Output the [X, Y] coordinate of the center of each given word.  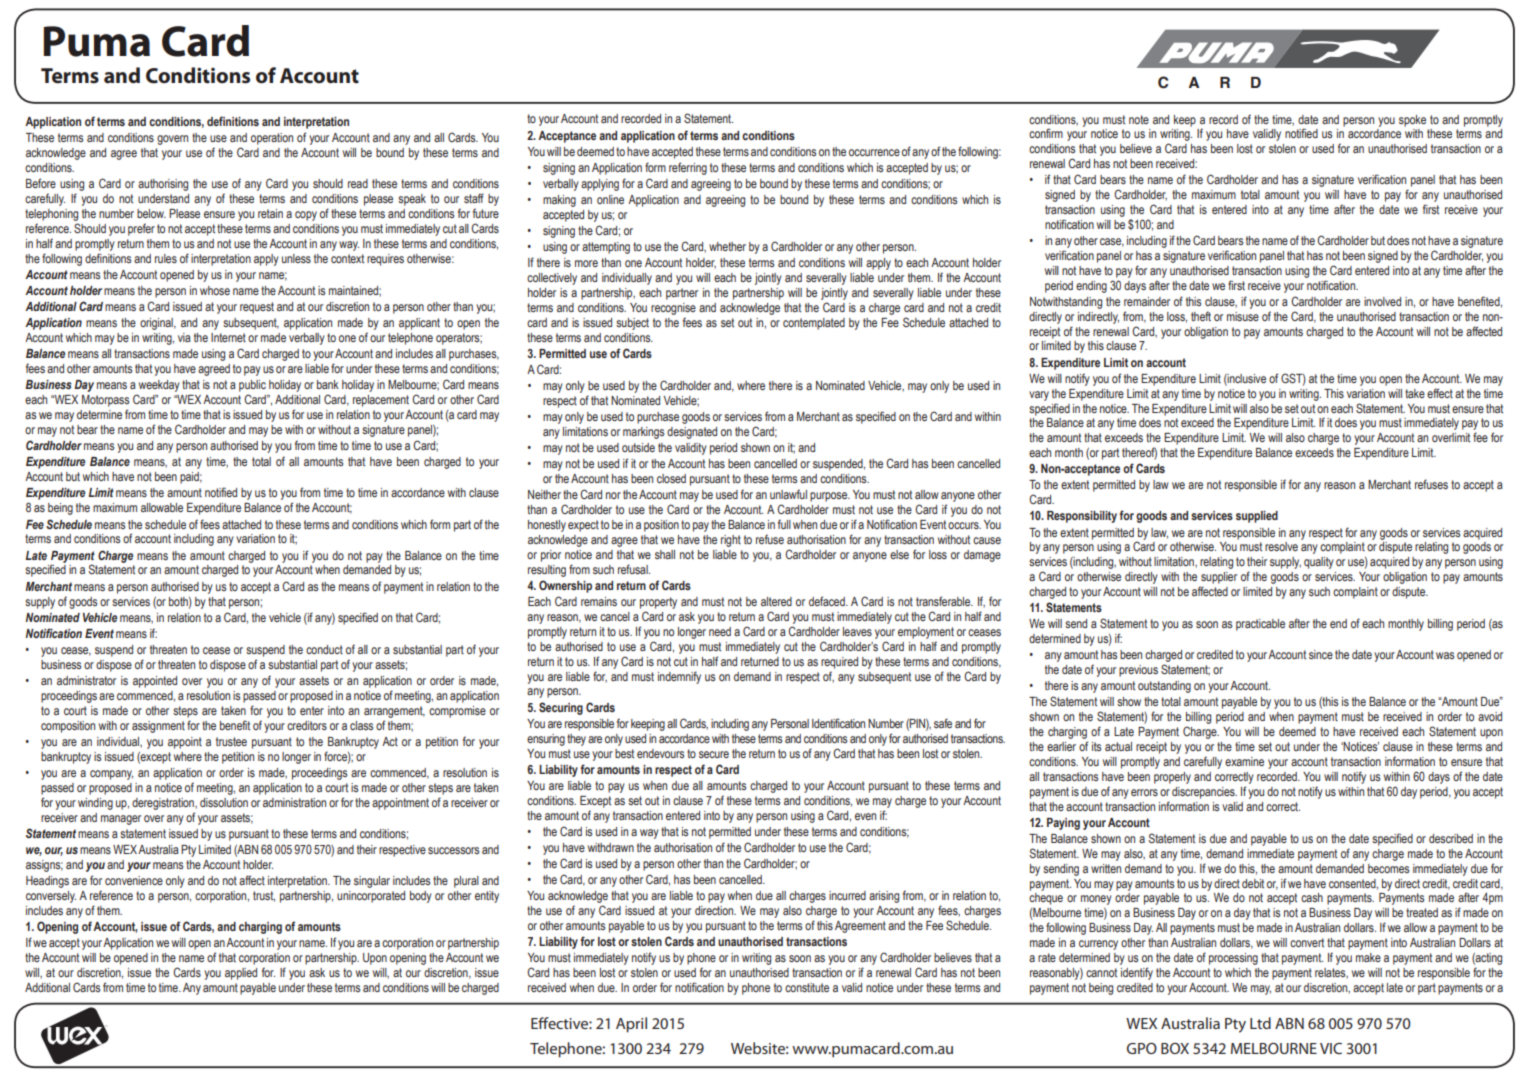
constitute [807, 987]
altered [776, 601]
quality [1319, 563]
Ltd [1260, 1023]
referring [688, 168]
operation [272, 139]
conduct [324, 649]
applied [241, 974]
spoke [1412, 121]
